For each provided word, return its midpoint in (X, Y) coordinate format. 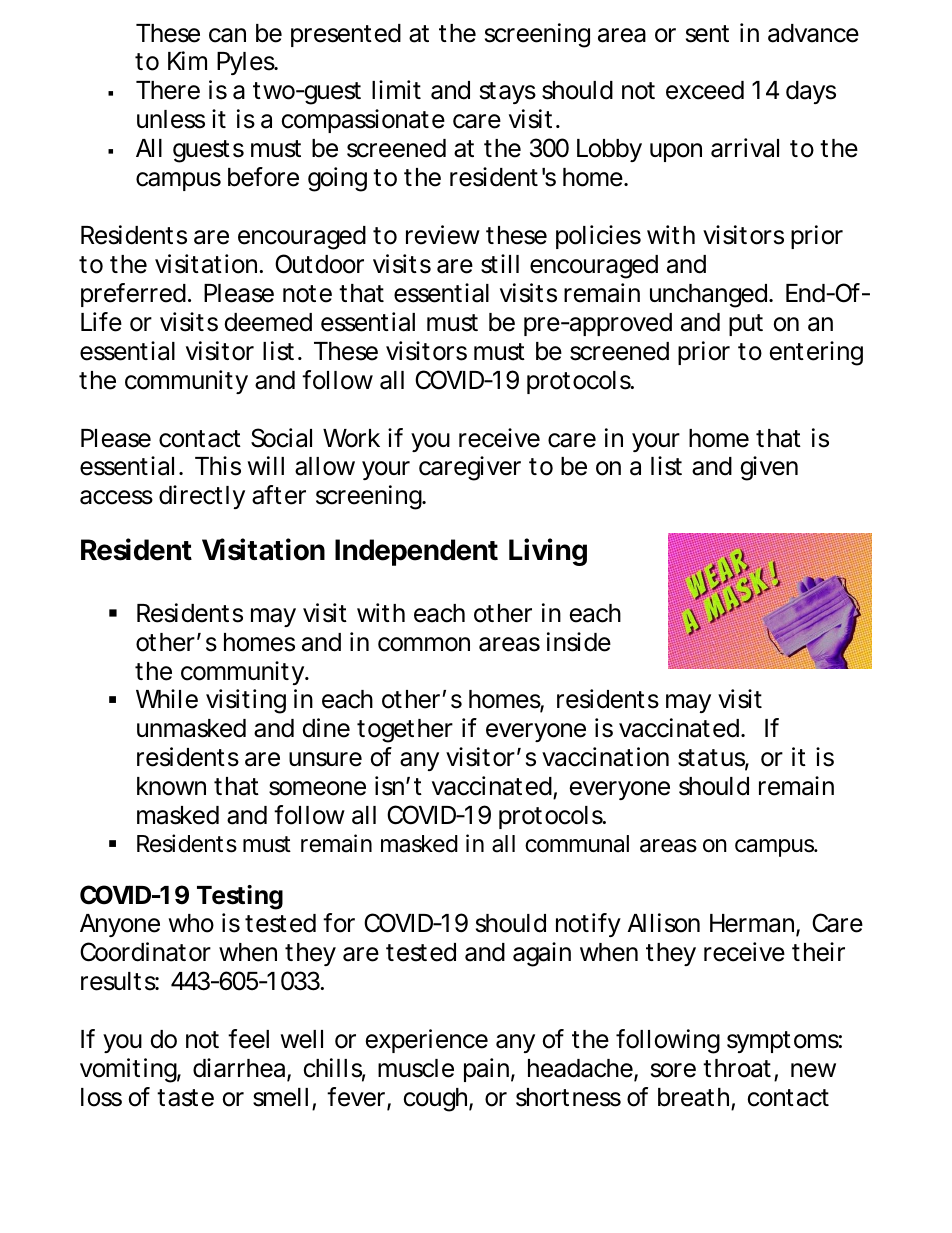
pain (486, 1070)
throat (737, 1068)
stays (508, 93)
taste (185, 1098)
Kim (187, 60)
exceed (705, 90)
